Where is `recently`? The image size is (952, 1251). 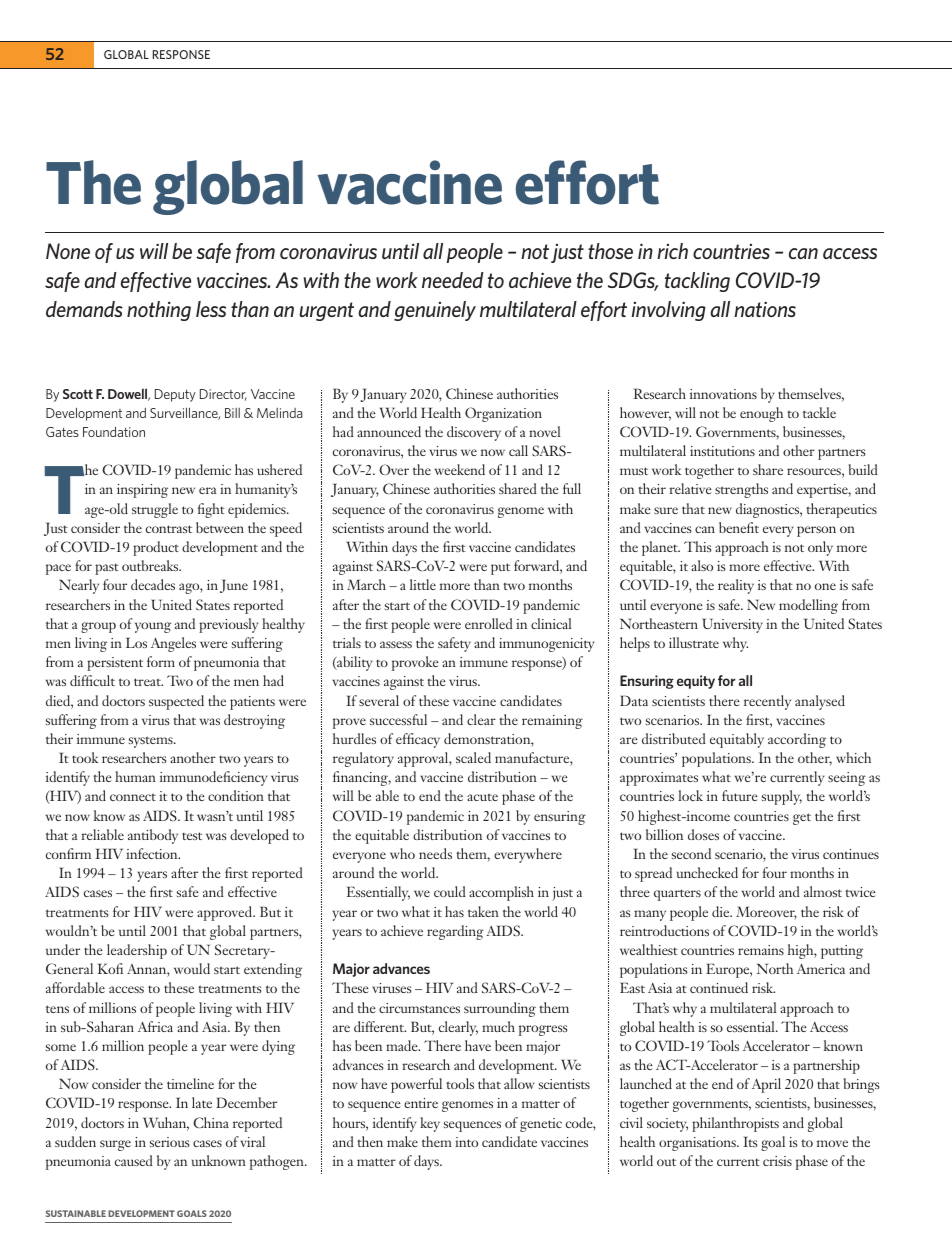
recently is located at coordinates (767, 702).
